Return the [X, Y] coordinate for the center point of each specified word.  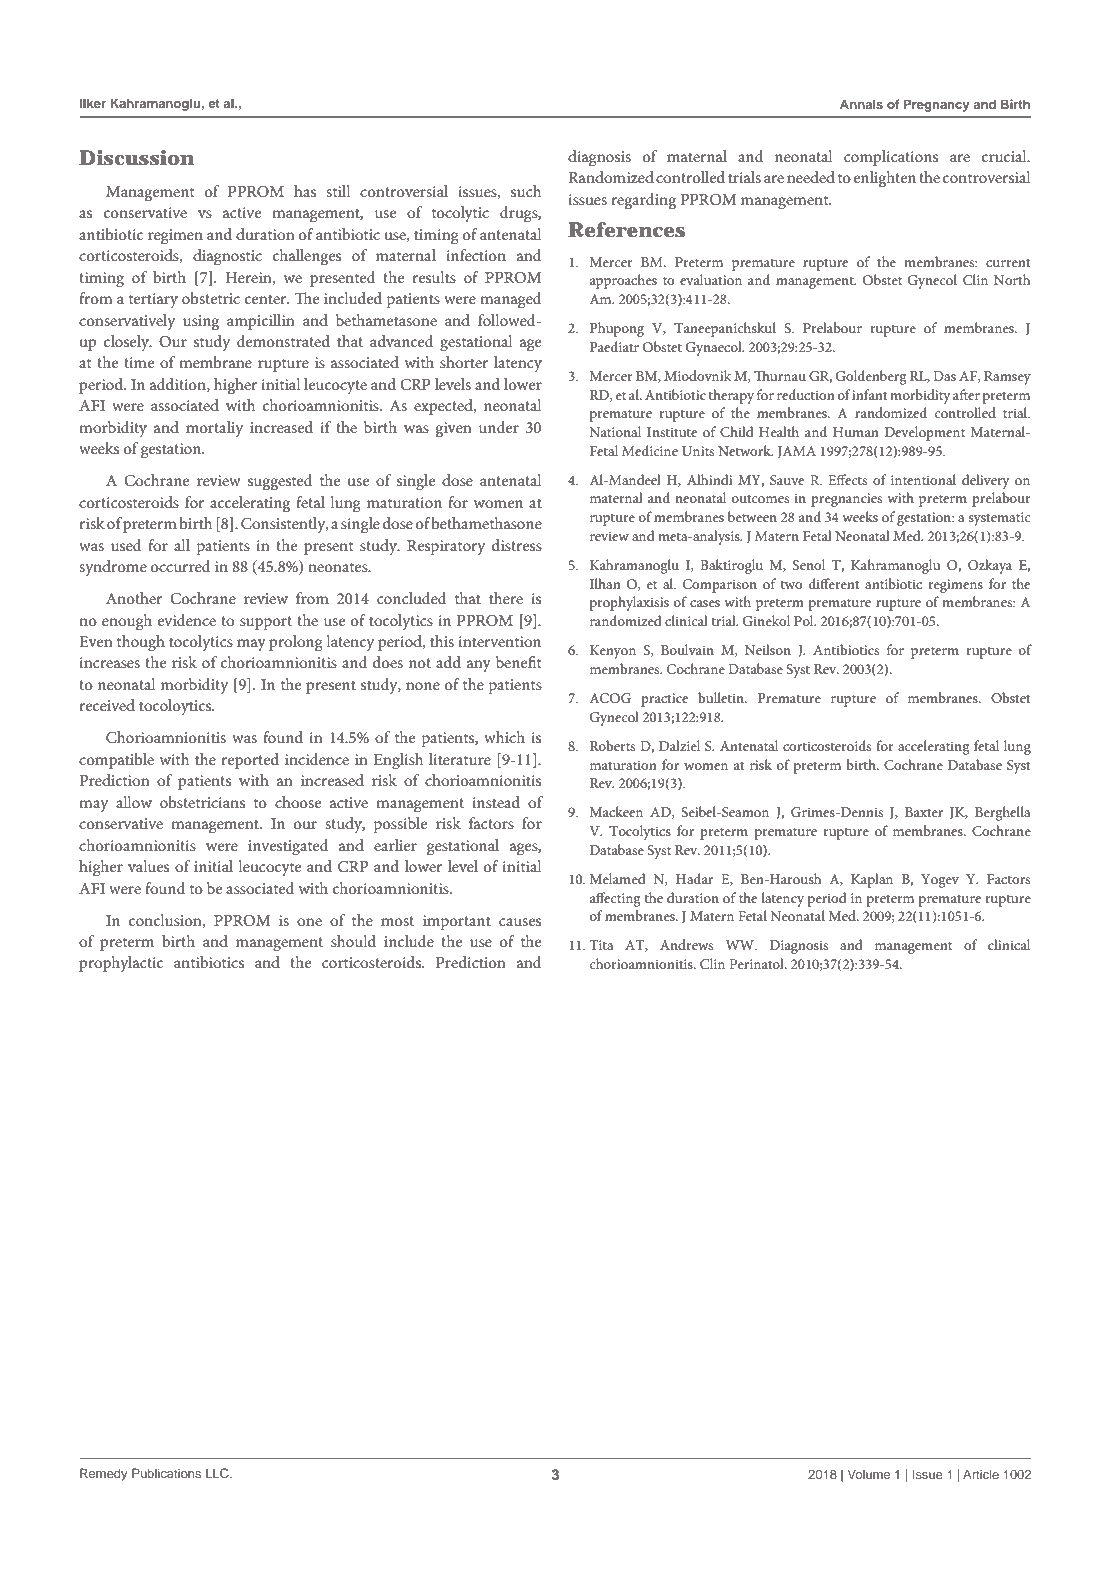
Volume [869, 1474]
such [526, 191]
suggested [280, 482]
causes [520, 922]
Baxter [924, 812]
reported [250, 761]
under [499, 427]
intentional [923, 479]
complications [891, 158]
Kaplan [872, 880]
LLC [218, 1473]
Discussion [136, 158]
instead [496, 802]
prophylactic [121, 964]
